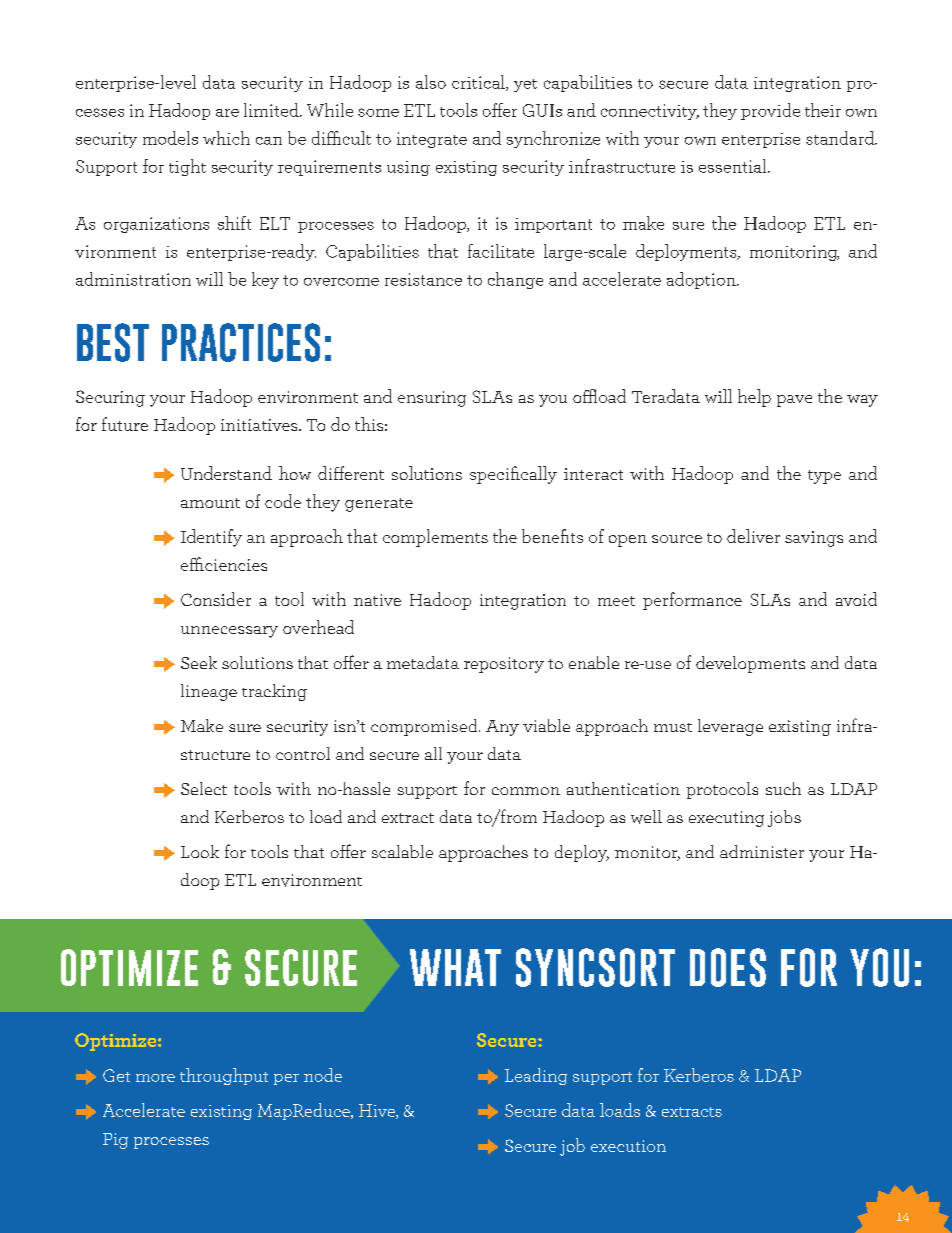 The image size is (952, 1233). Describe the element at coordinates (241, 342) in the document. I see `PRACTICES` at that location.
